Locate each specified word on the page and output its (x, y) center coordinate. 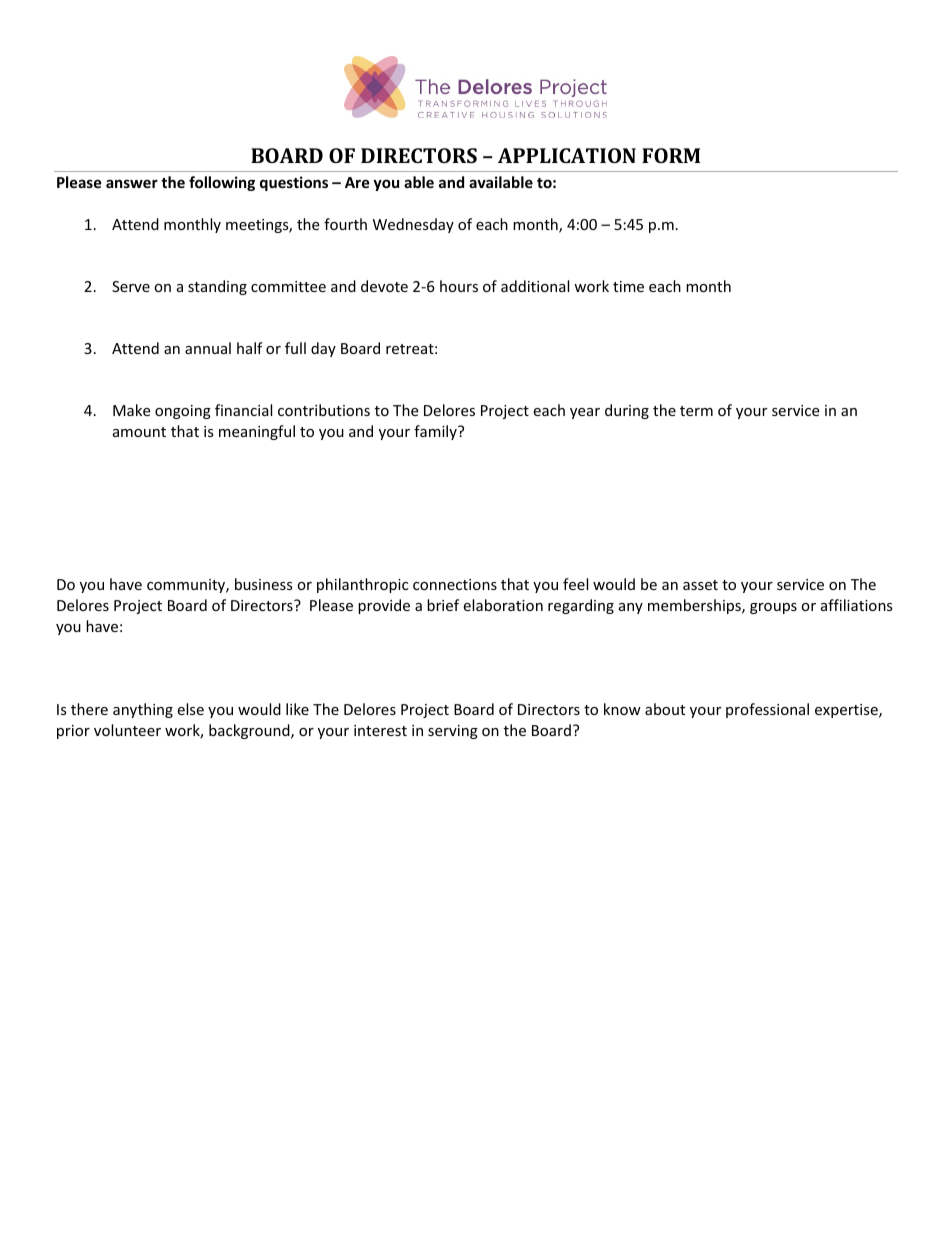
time (628, 286)
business (264, 584)
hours (459, 286)
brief (443, 605)
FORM (671, 155)
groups (773, 608)
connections (455, 584)
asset (700, 585)
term (696, 411)
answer (132, 183)
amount (139, 432)
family (436, 432)
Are (357, 182)
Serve (131, 286)
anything (143, 710)
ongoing (183, 412)
